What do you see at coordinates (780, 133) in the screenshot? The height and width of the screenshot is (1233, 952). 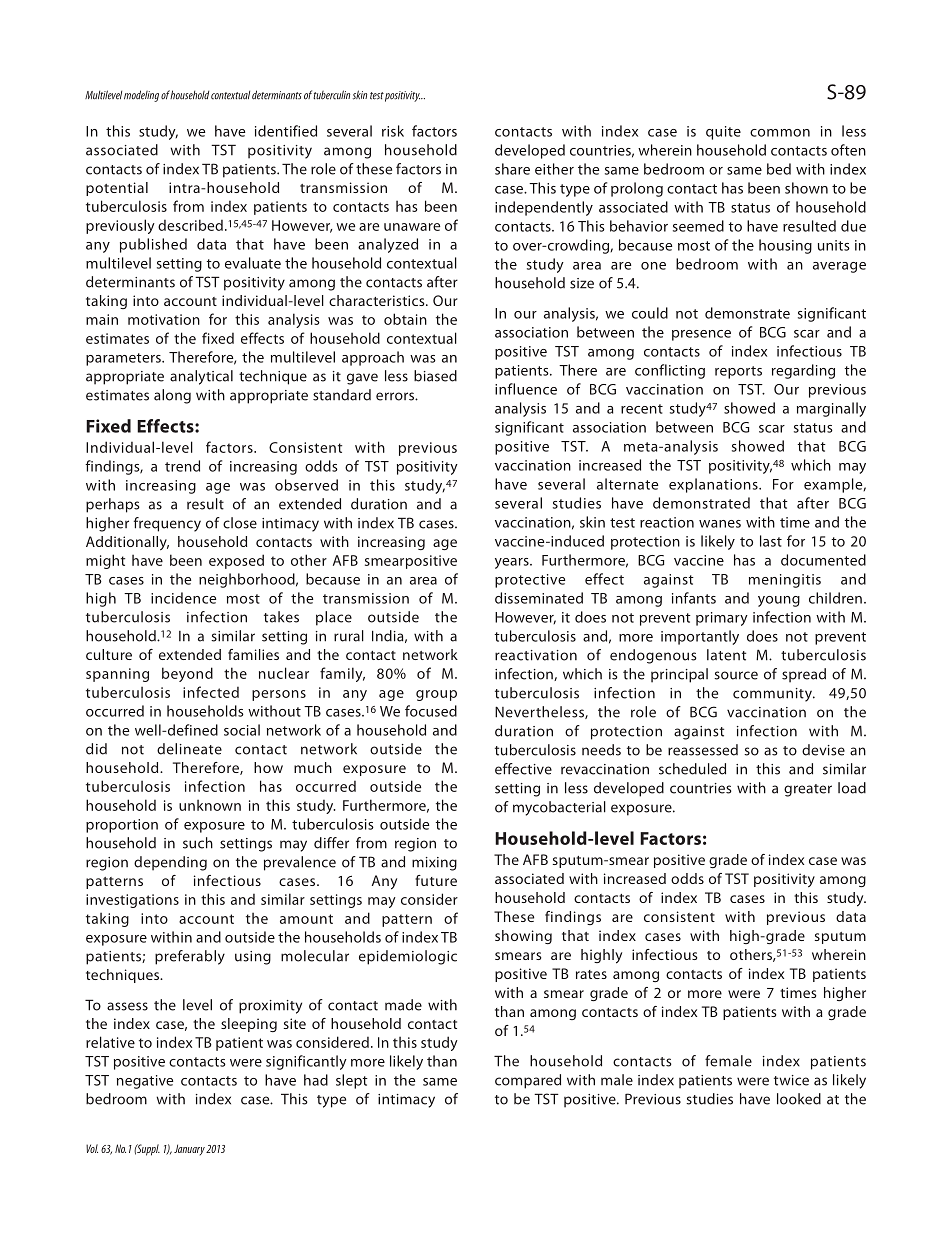 I see `common` at bounding box center [780, 133].
